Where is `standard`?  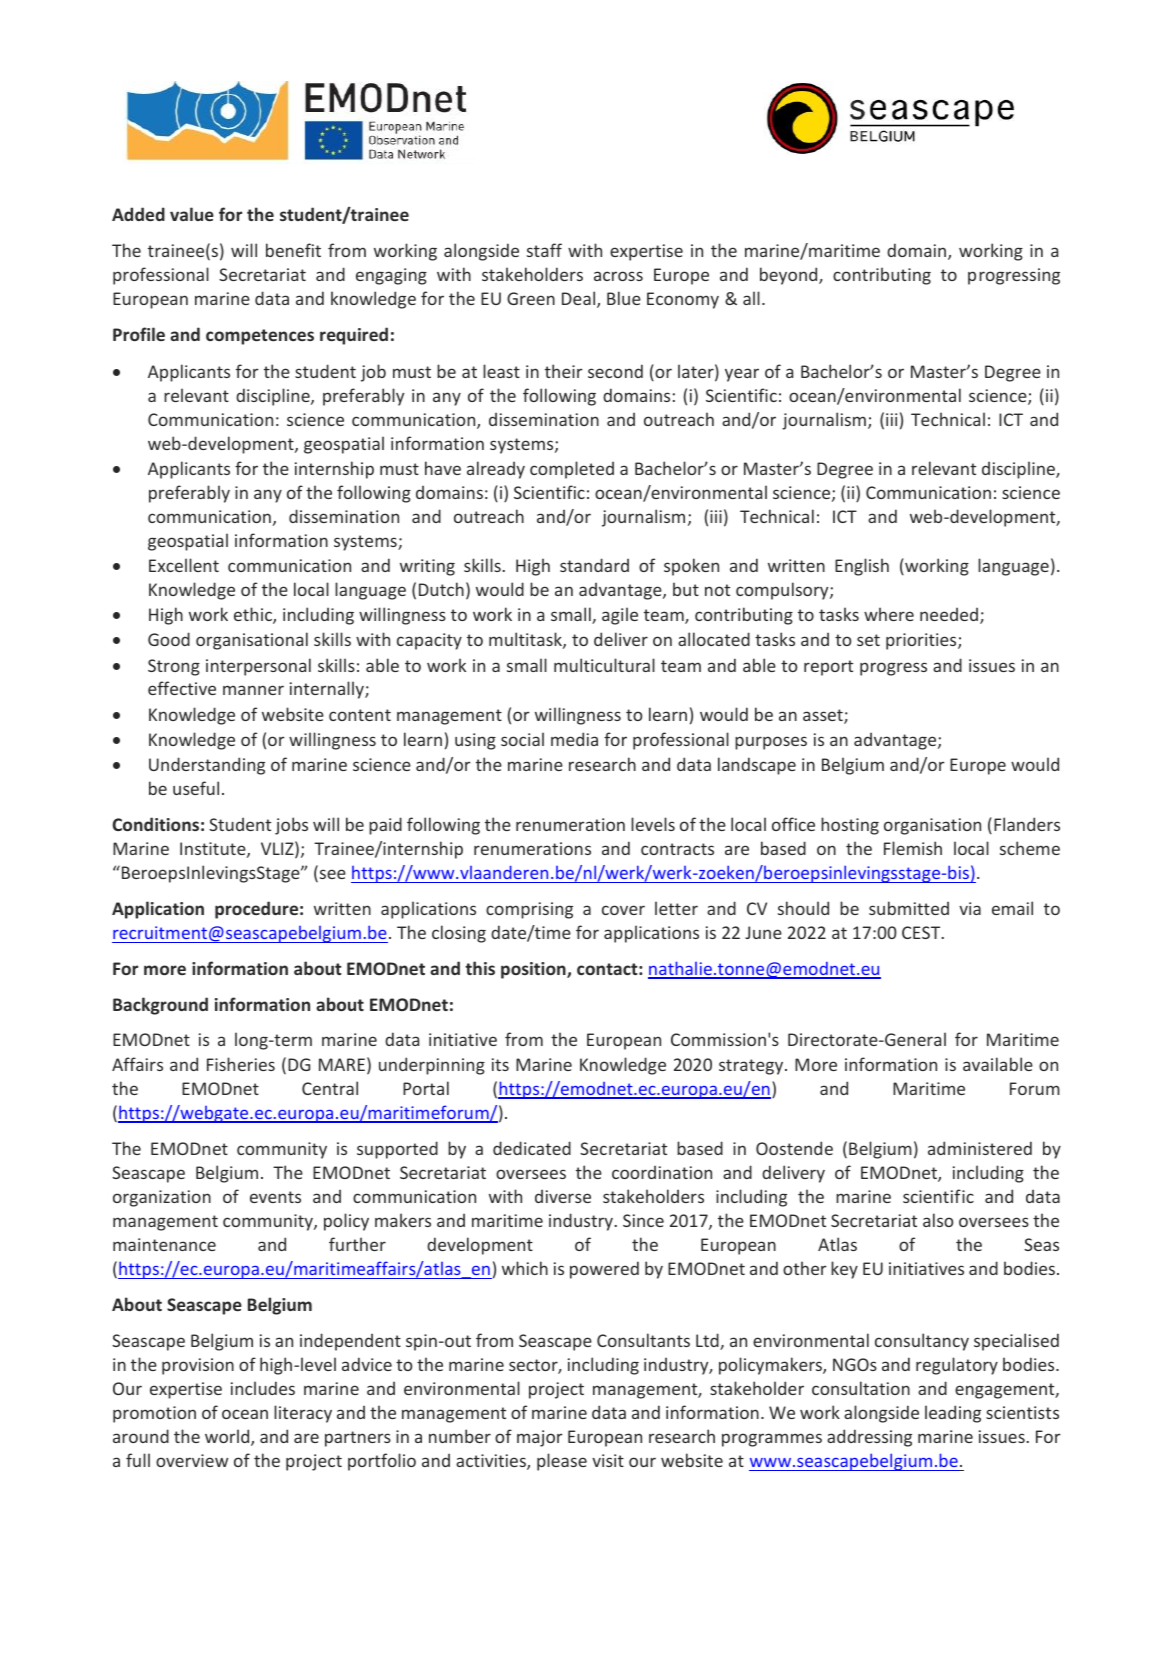
standard is located at coordinates (594, 565).
